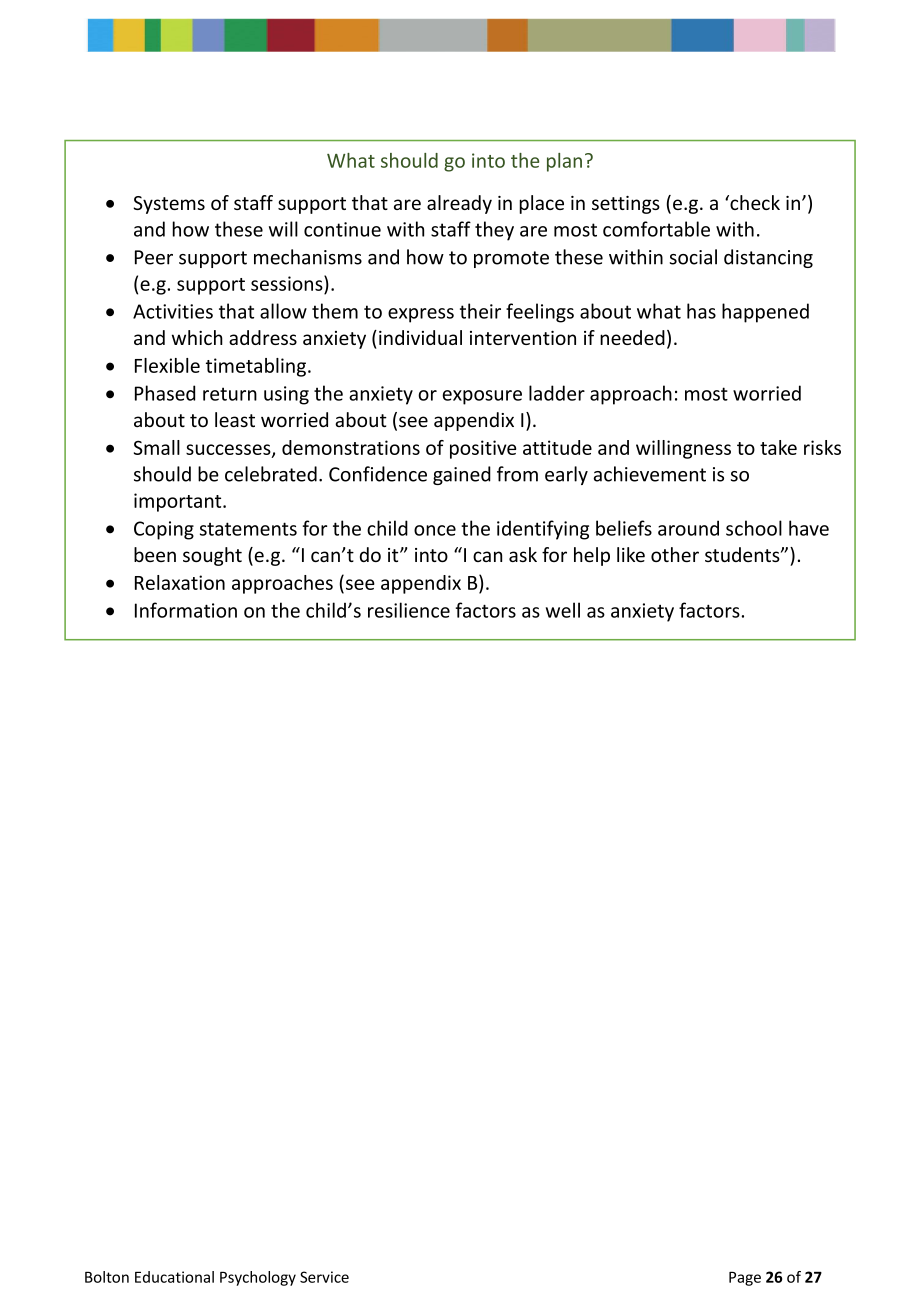  What do you see at coordinates (459, 204) in the screenshot?
I see `already` at bounding box center [459, 204].
